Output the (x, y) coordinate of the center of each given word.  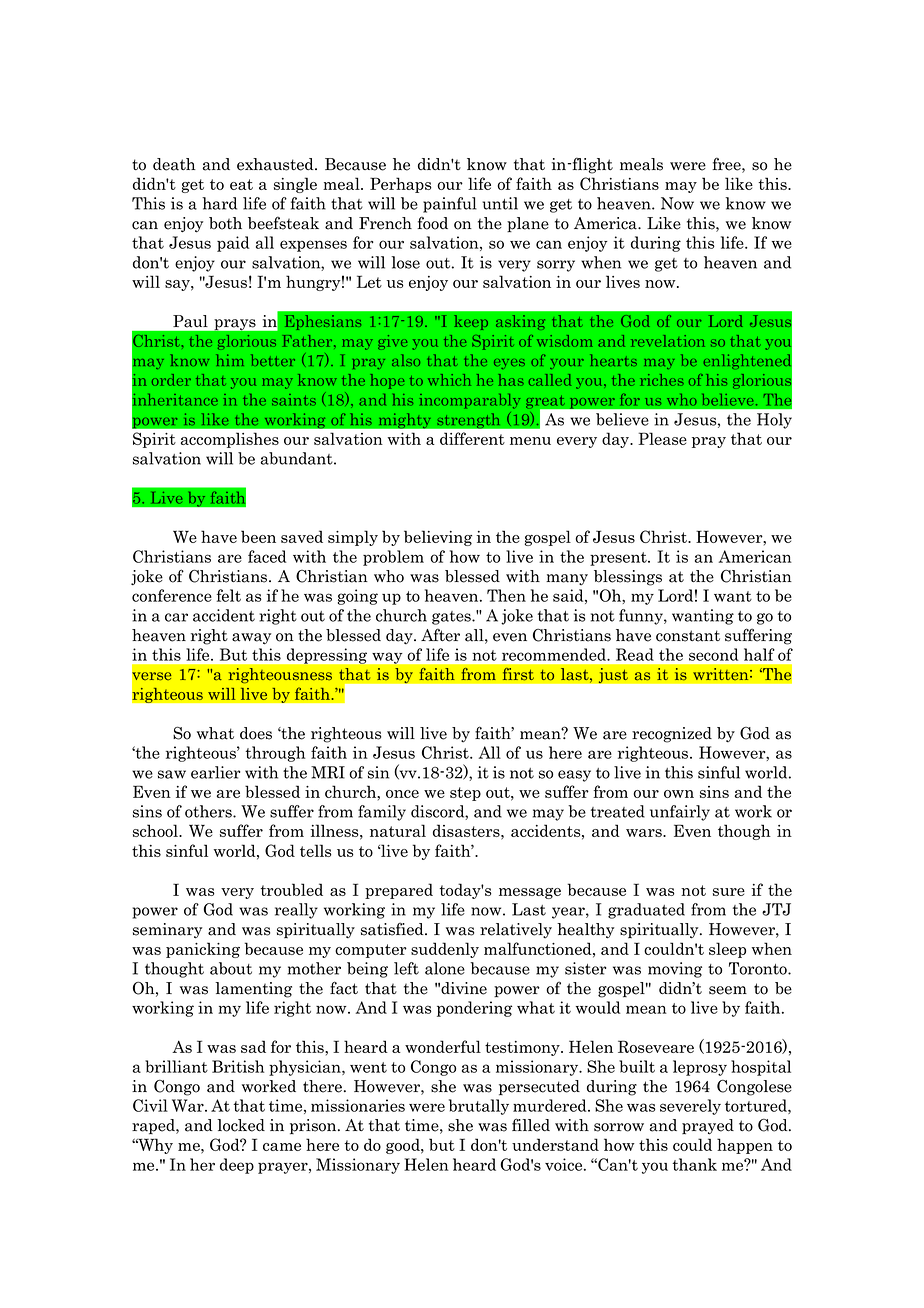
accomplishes (230, 440)
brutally (479, 1107)
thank (694, 1164)
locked (241, 1125)
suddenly (445, 950)
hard (219, 203)
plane (528, 224)
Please (662, 438)
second (713, 654)
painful (450, 205)
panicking (203, 950)
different (472, 438)
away (251, 639)
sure (729, 892)
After (440, 635)
